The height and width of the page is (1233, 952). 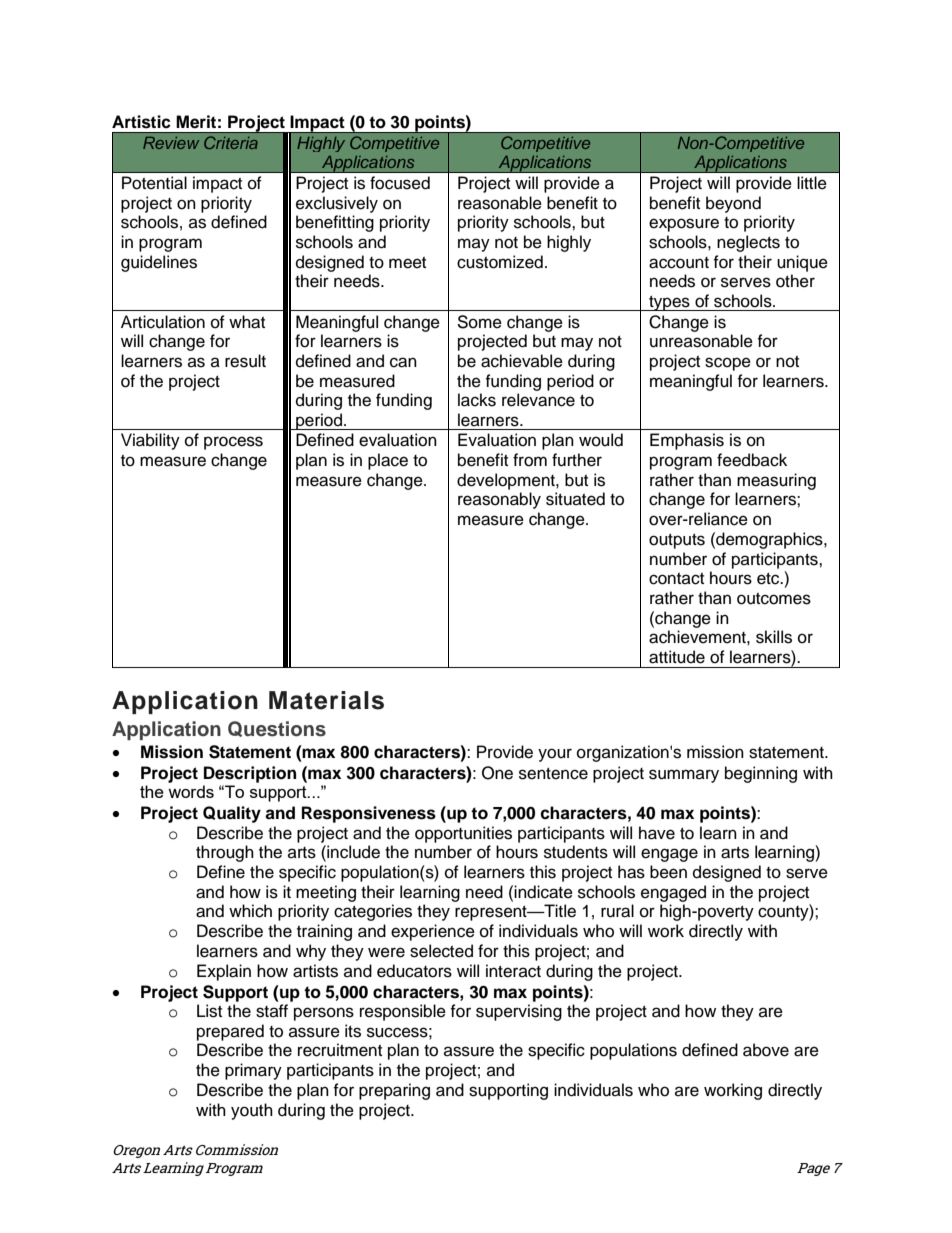 What do you see at coordinates (253, 1071) in the page?
I see `primary` at bounding box center [253, 1071].
